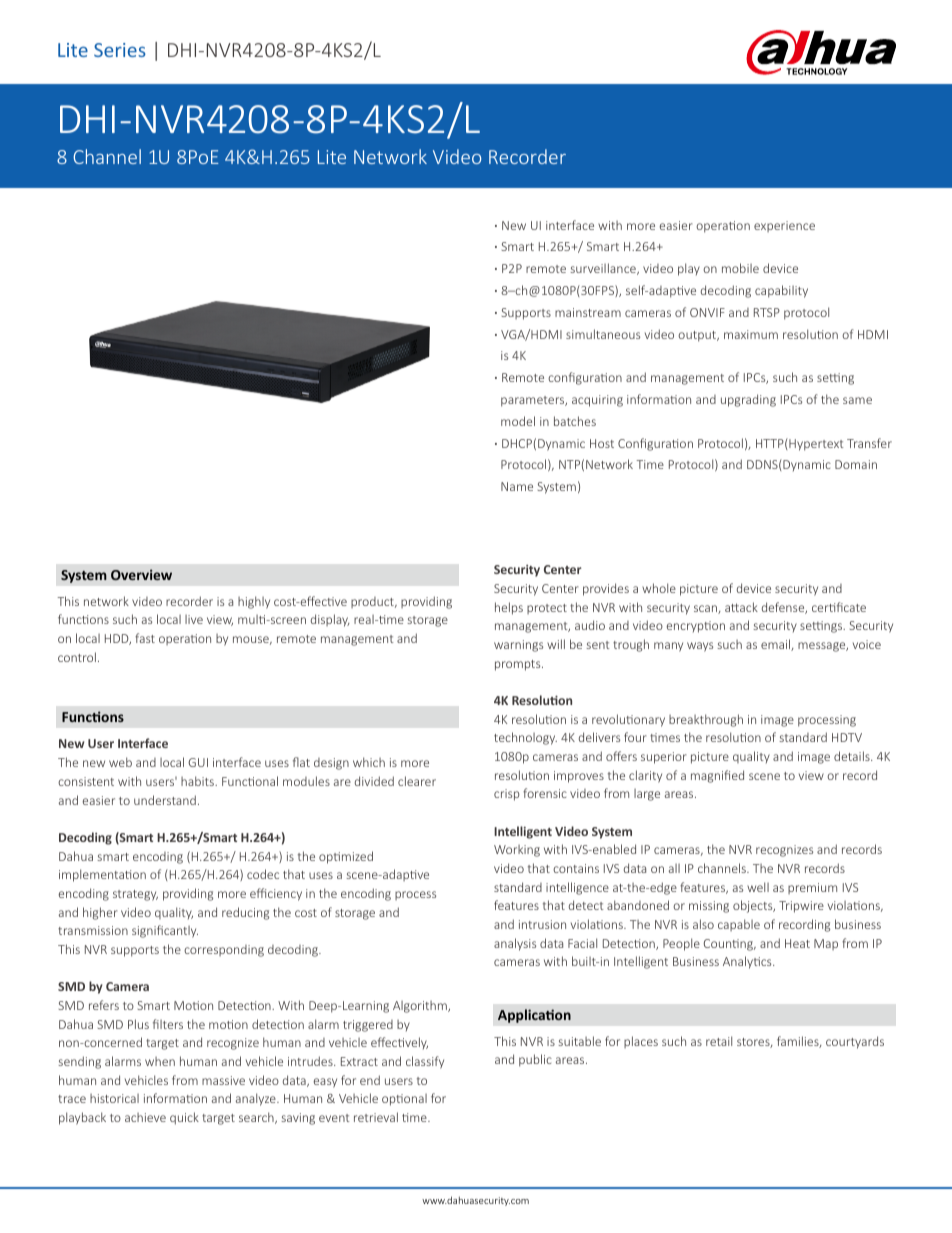 The height and width of the image is (1233, 952). I want to click on Series, so click(120, 50).
